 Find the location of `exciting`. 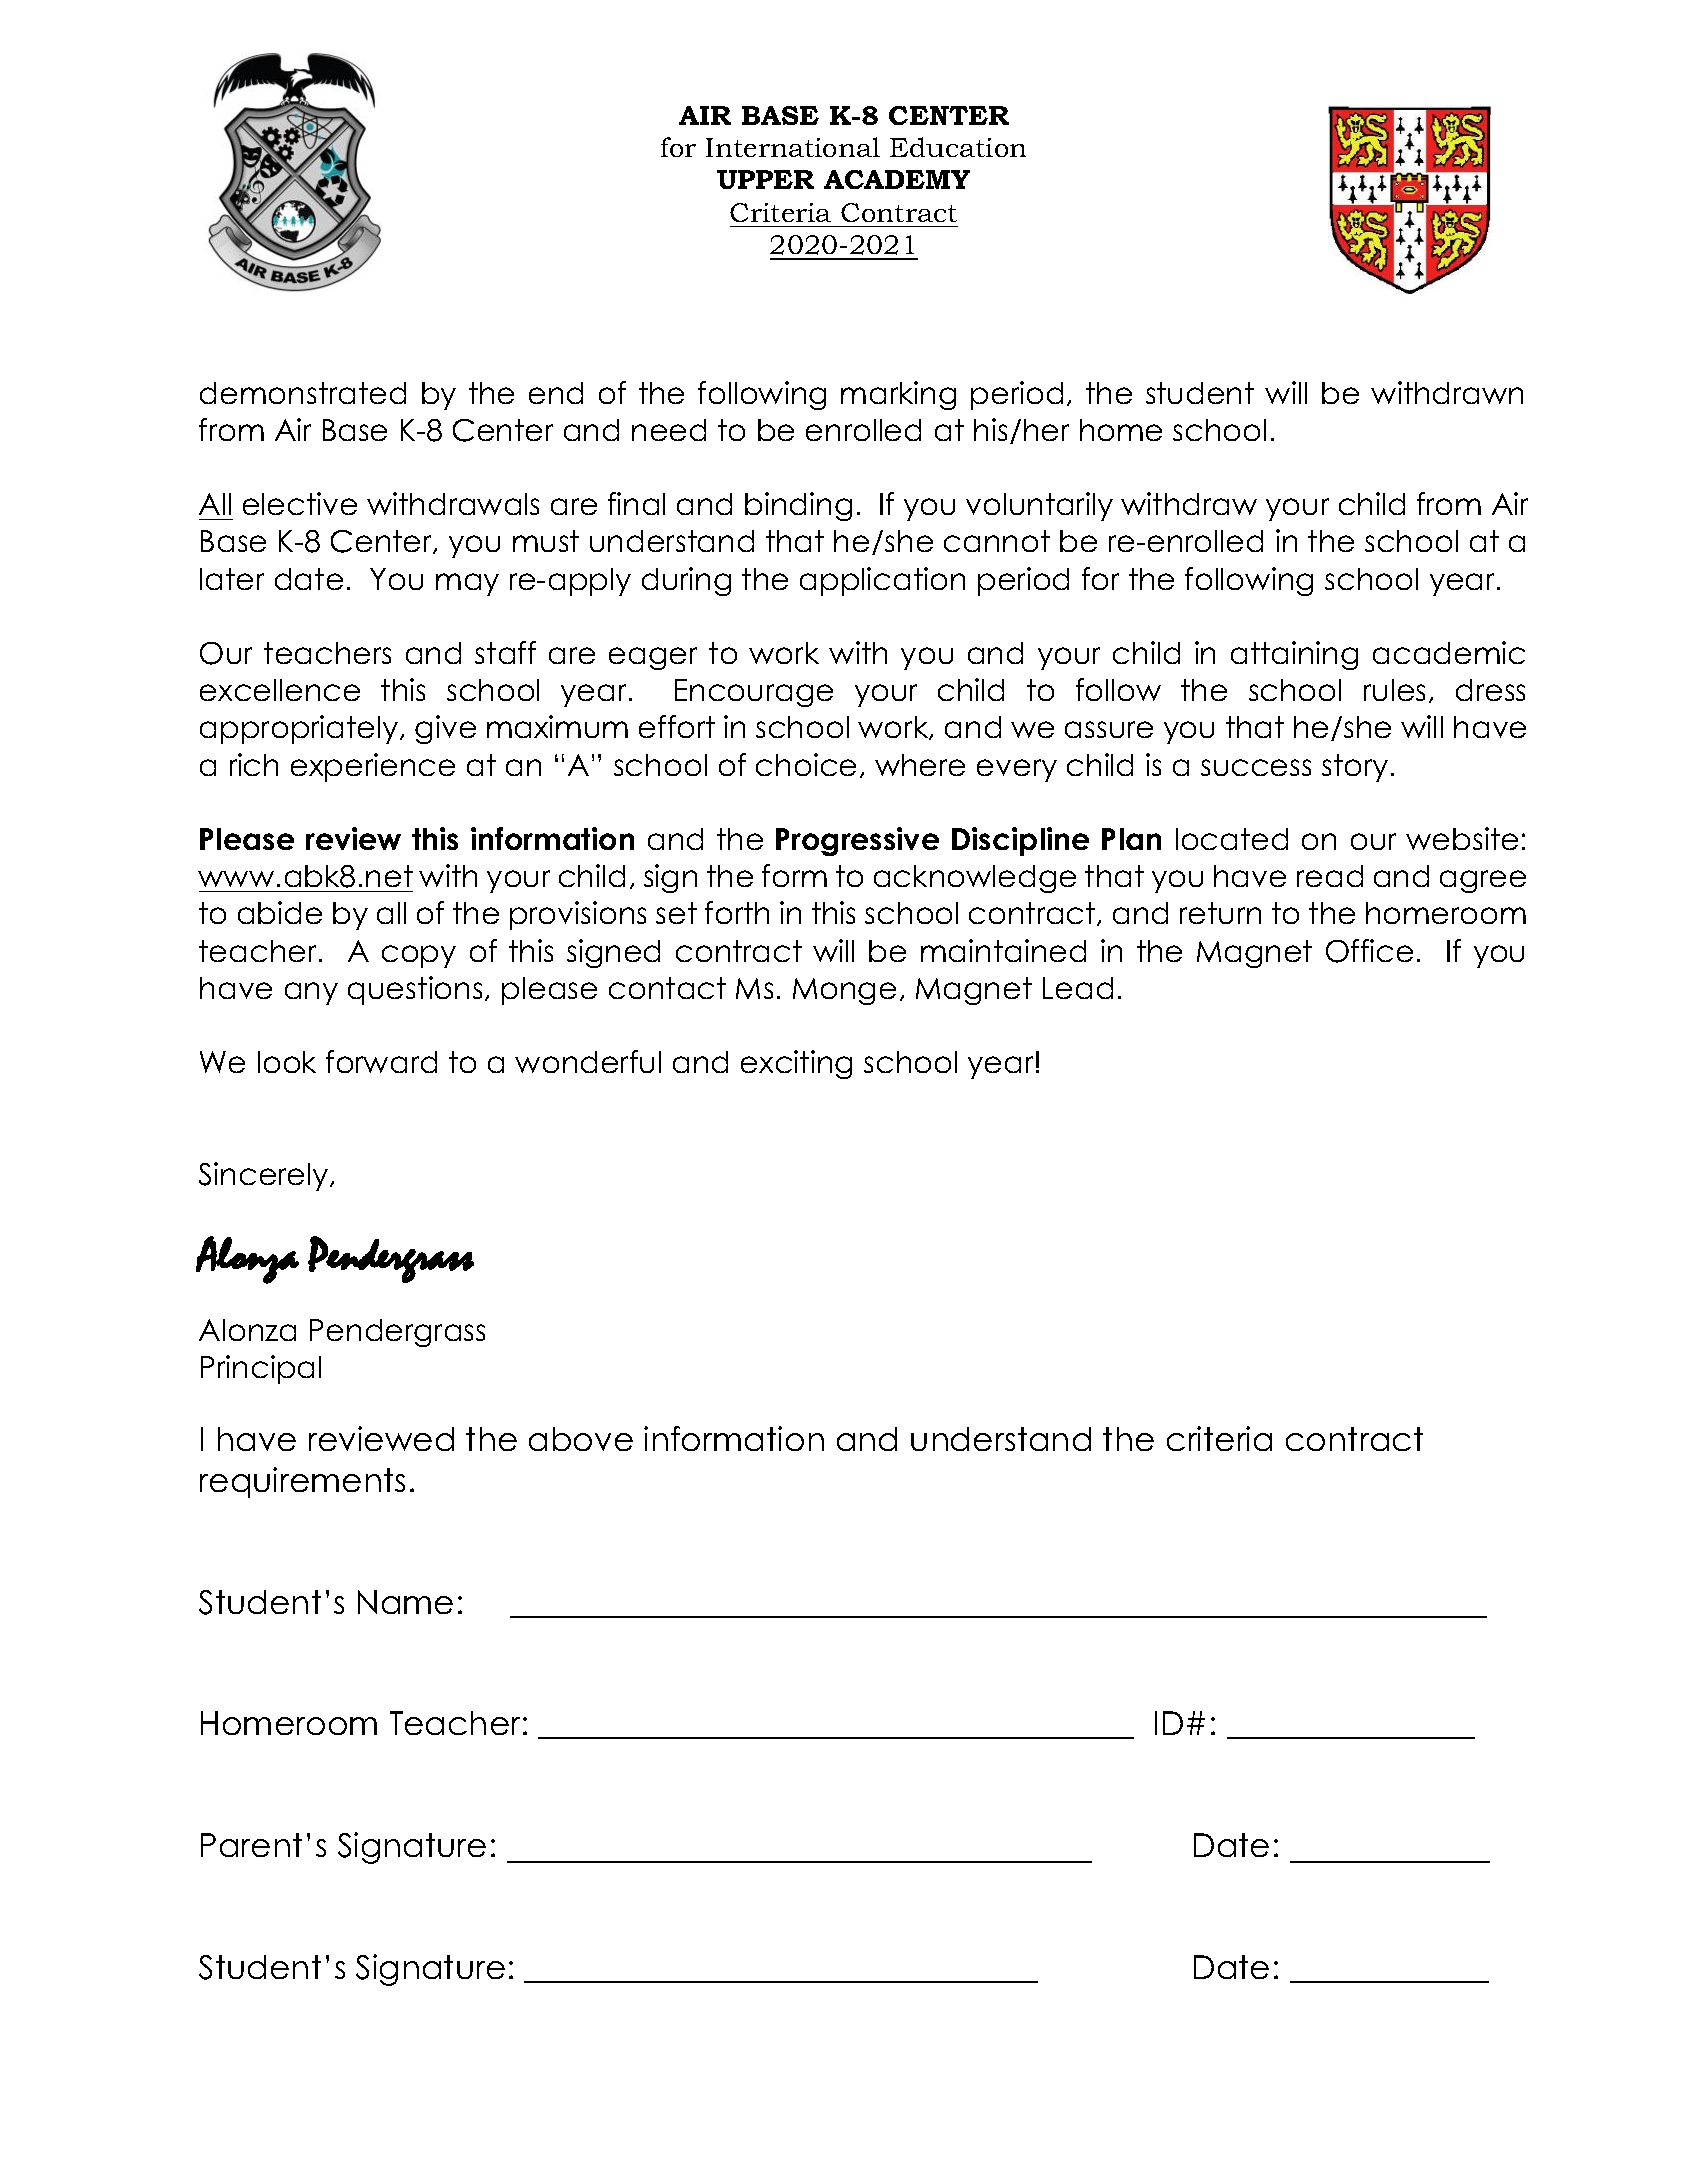

exciting is located at coordinates (796, 1064).
